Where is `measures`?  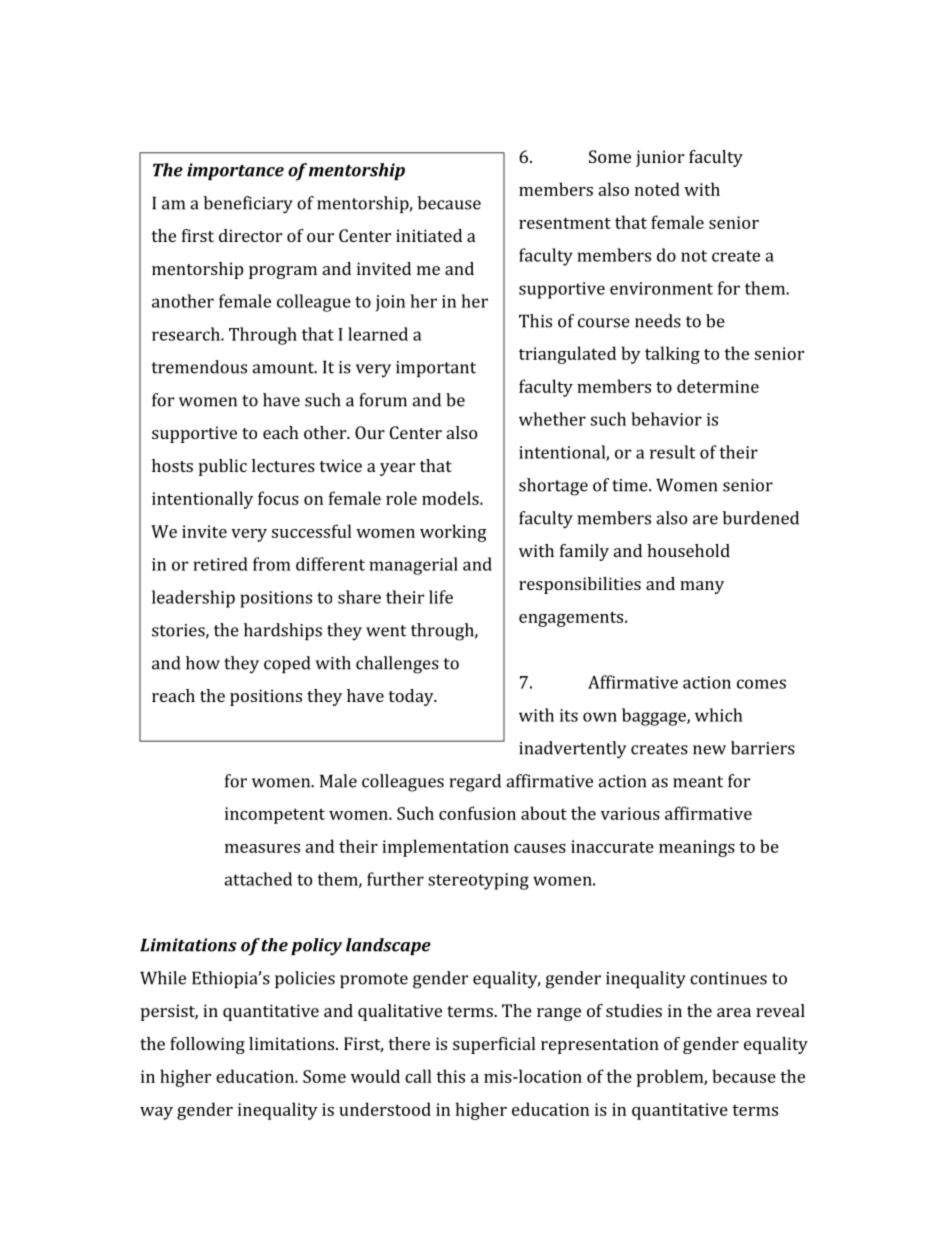
measures is located at coordinates (262, 848).
